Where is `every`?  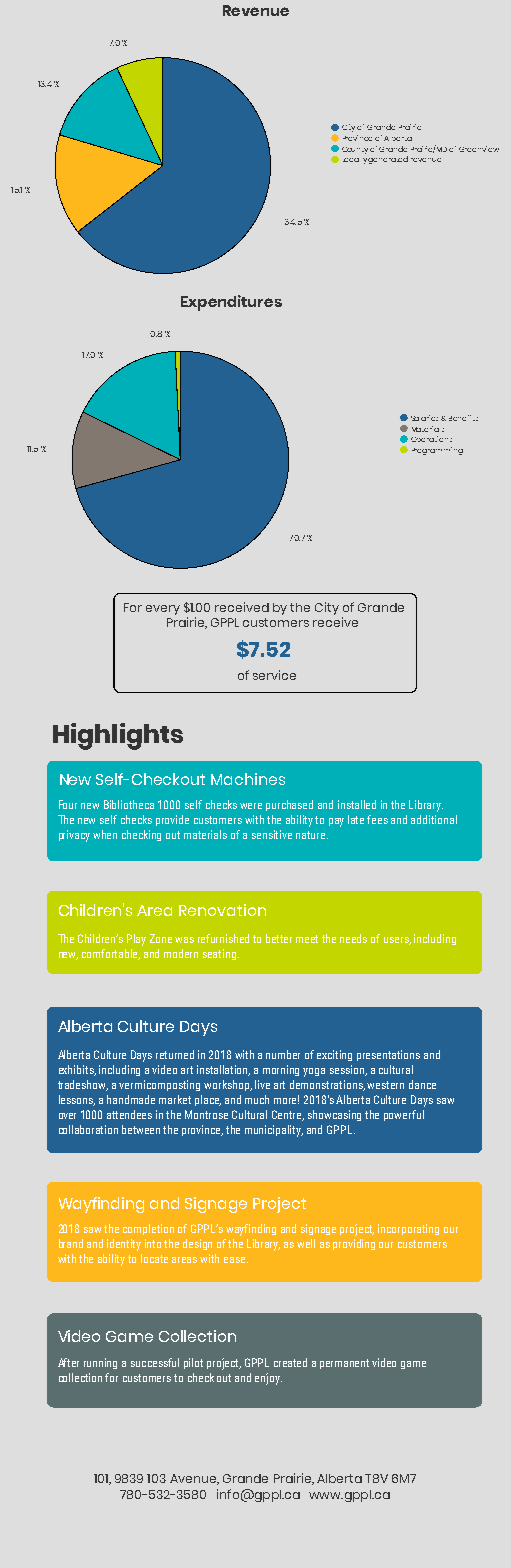 every is located at coordinates (163, 610).
